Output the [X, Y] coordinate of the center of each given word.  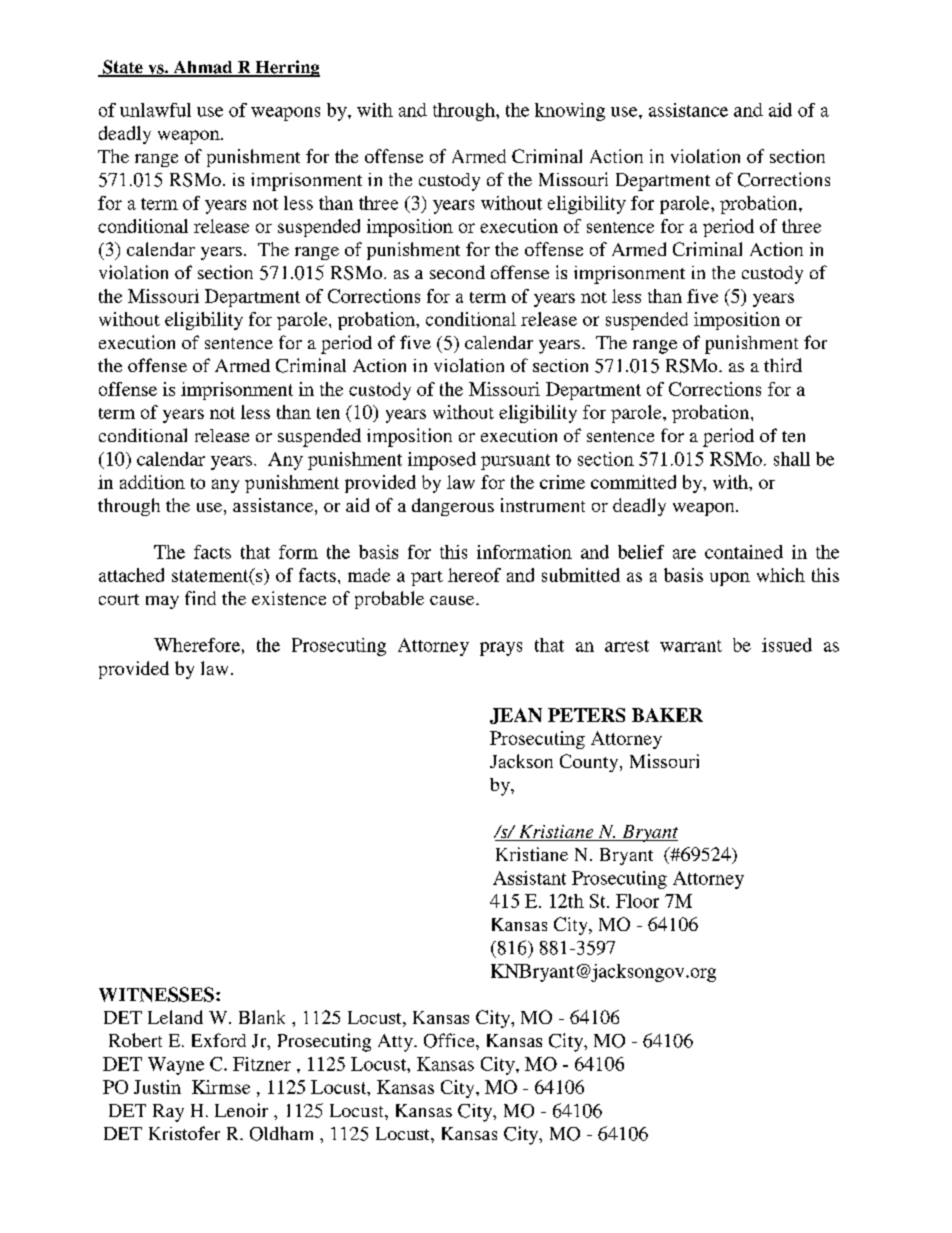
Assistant [529, 878]
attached [131, 575]
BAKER [667, 715]
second [457, 272]
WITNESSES [156, 994]
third [783, 365]
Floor [637, 901]
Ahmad [203, 68]
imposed [442, 461]
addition [152, 482]
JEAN [516, 716]
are [684, 554]
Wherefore [197, 645]
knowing [570, 112]
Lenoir [241, 1110]
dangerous [453, 507]
